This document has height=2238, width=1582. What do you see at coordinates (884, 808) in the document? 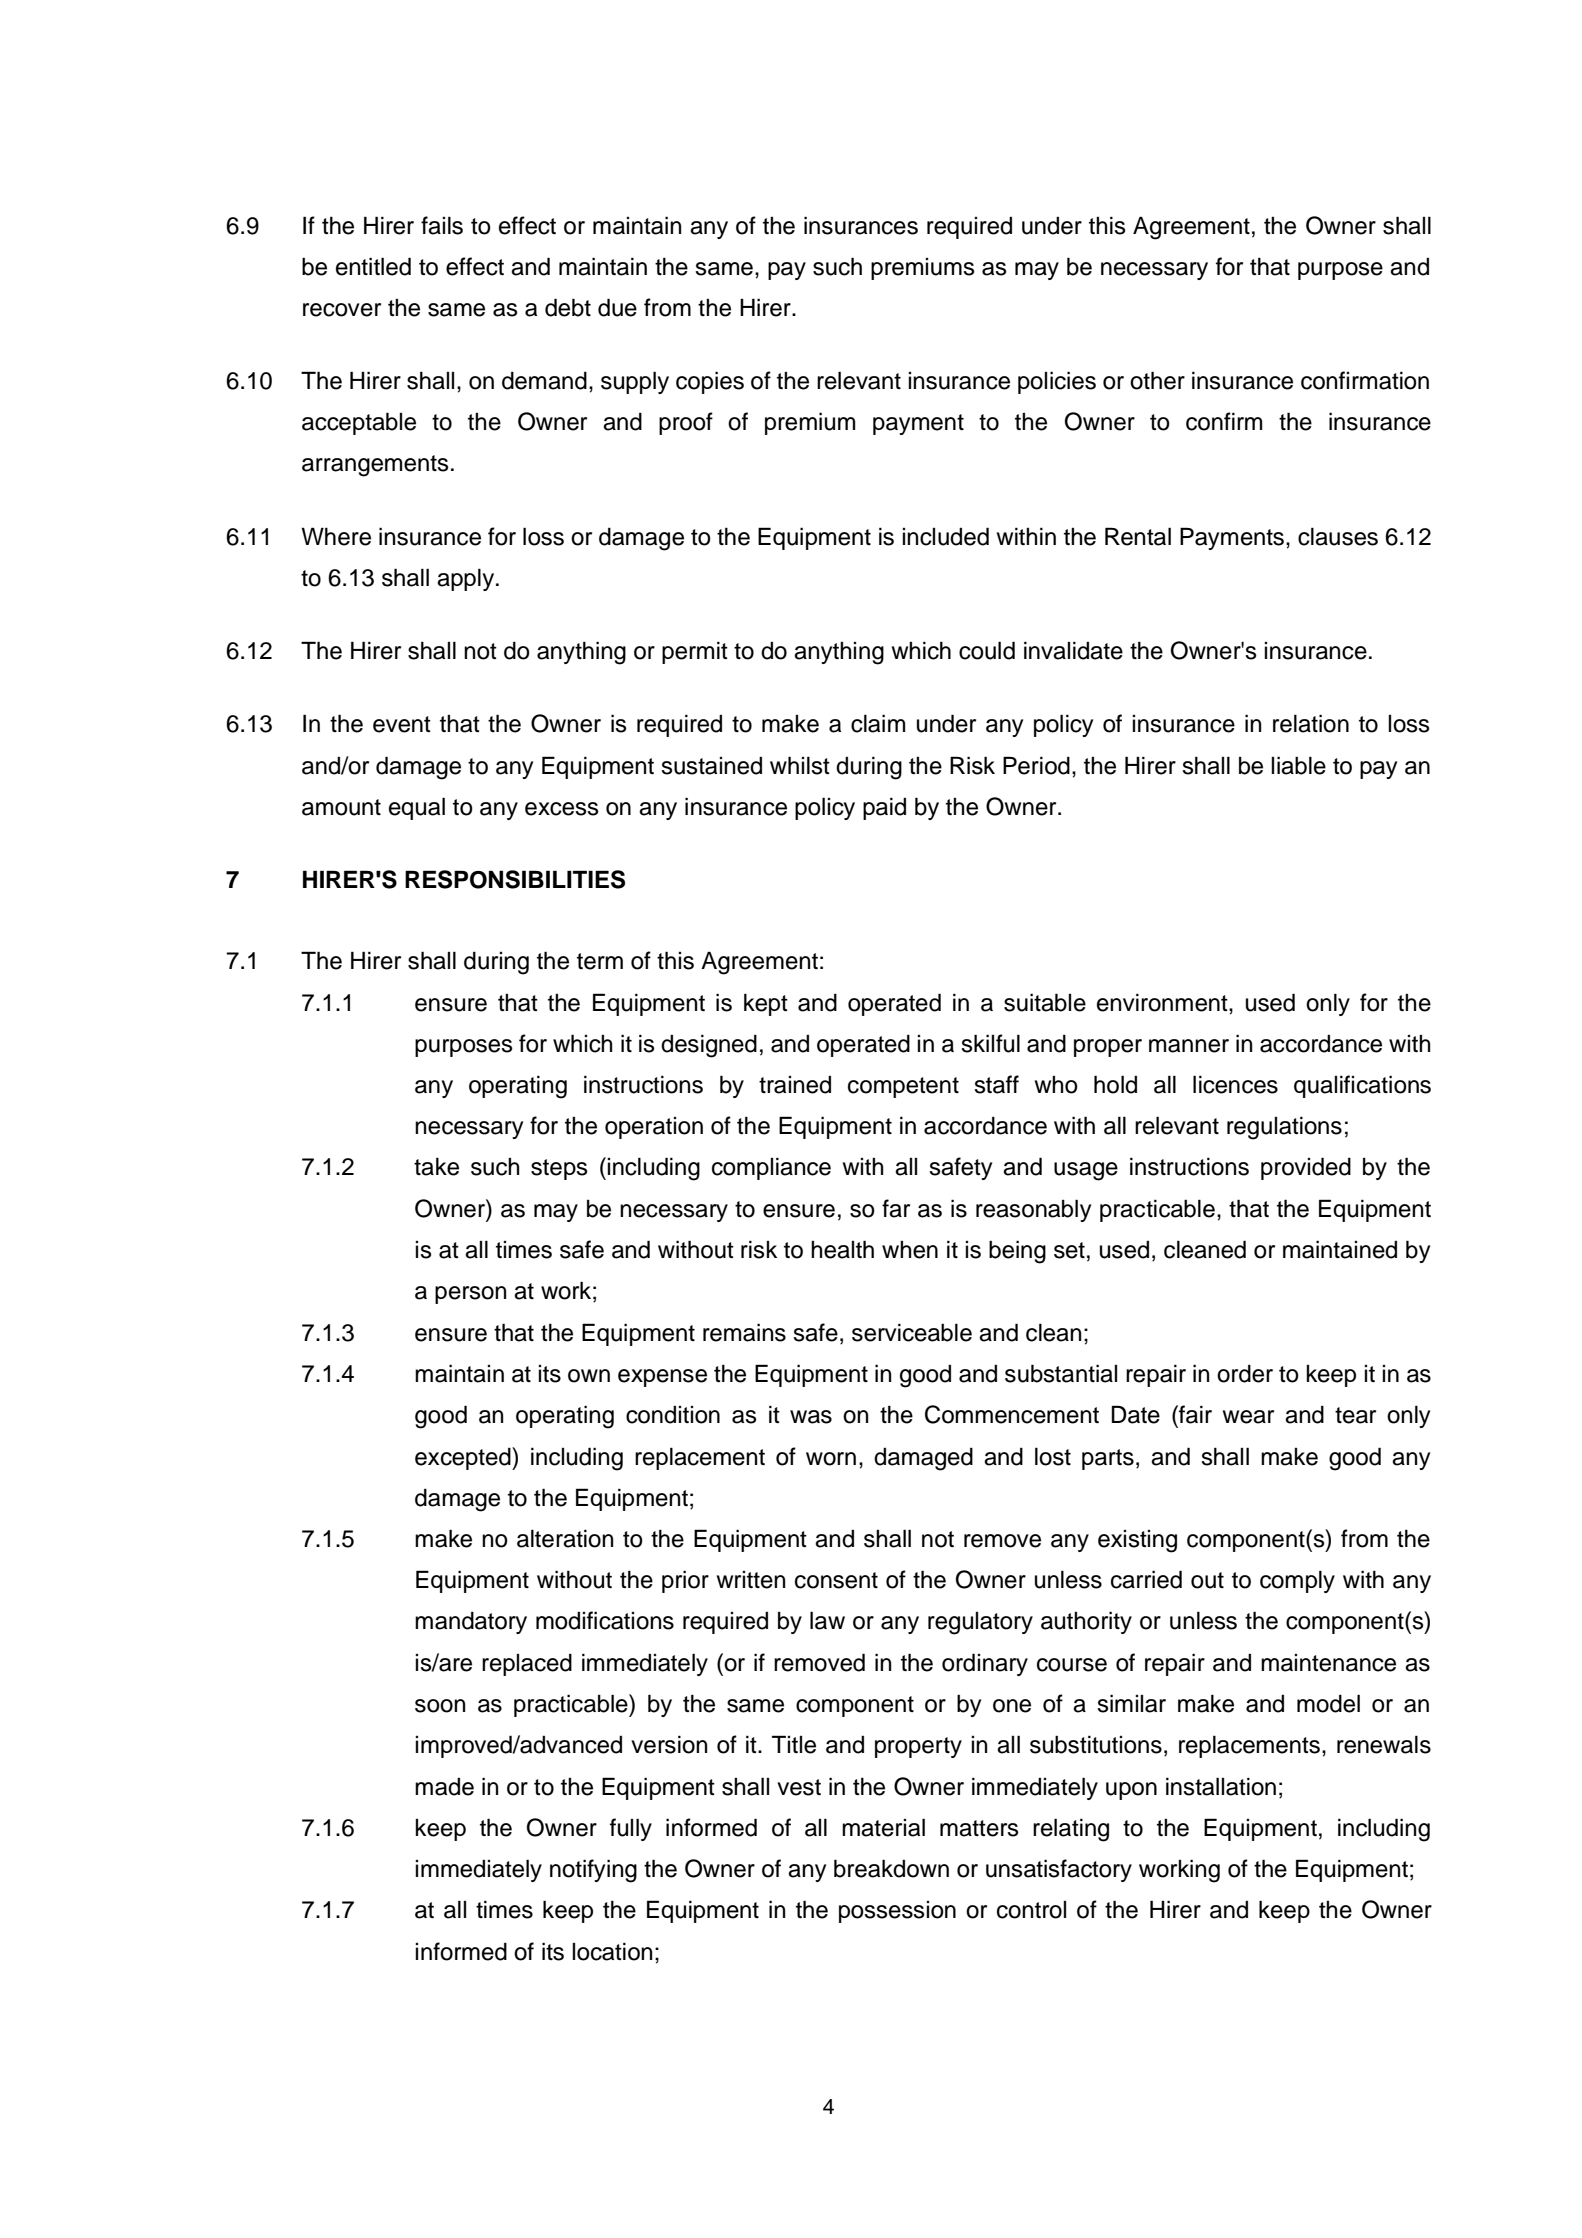
I see `paid` at bounding box center [884, 808].
